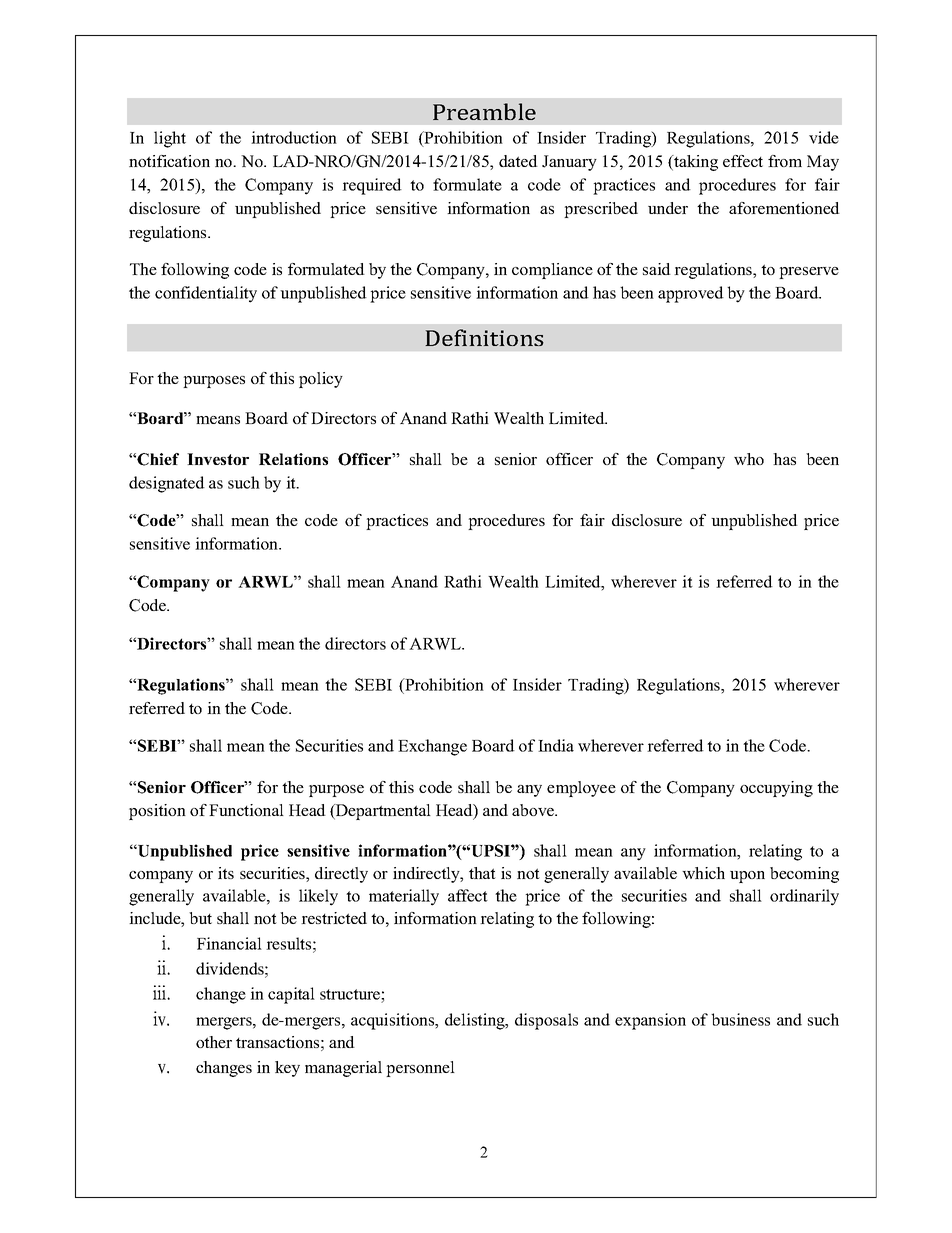  What do you see at coordinates (740, 1019) in the page?
I see `business` at bounding box center [740, 1019].
